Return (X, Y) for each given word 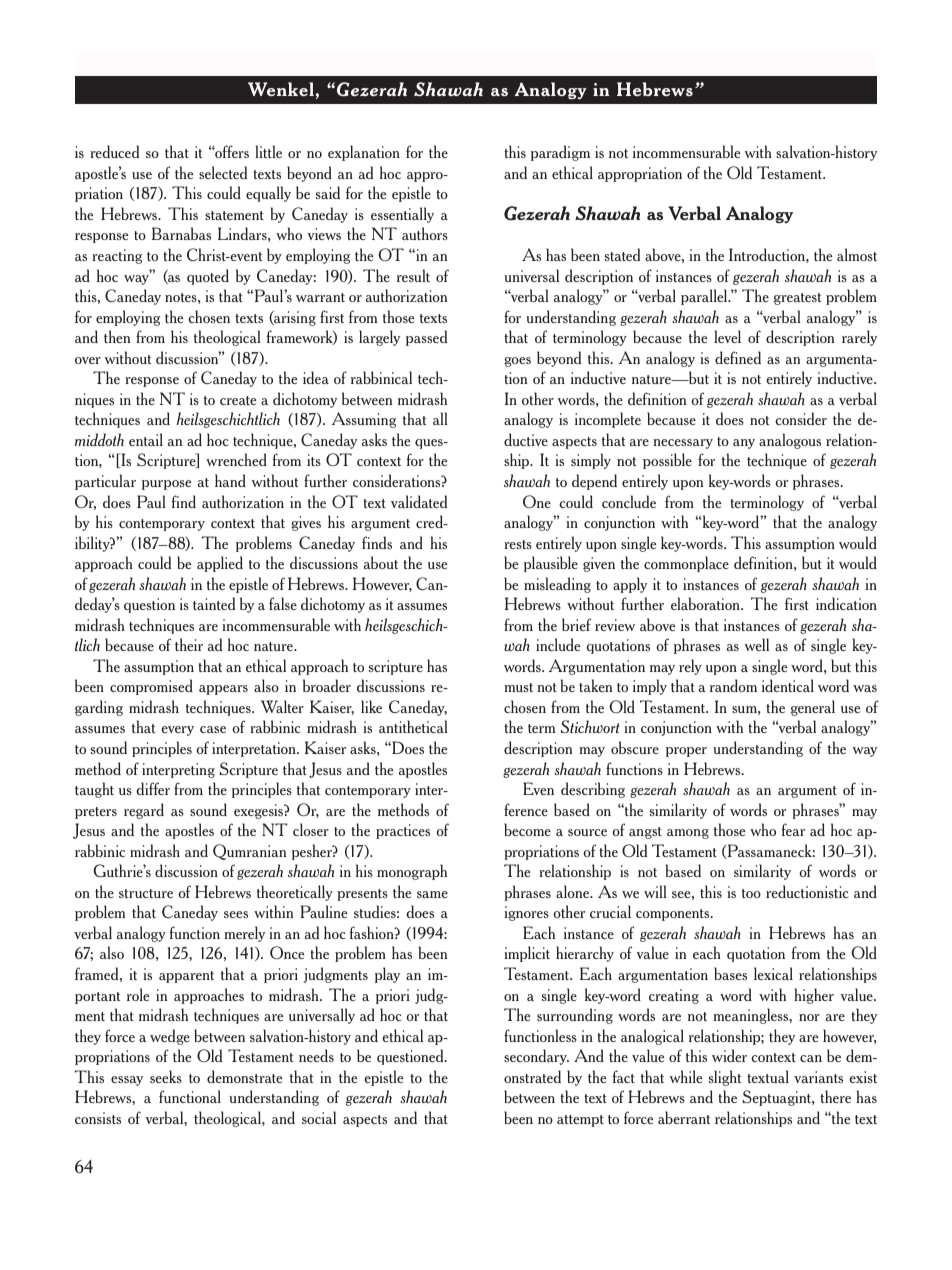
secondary (536, 1057)
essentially (402, 215)
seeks (166, 1076)
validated (419, 501)
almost (857, 254)
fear (793, 829)
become (527, 829)
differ (153, 788)
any (744, 444)
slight (725, 1078)
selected (223, 172)
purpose (166, 485)
